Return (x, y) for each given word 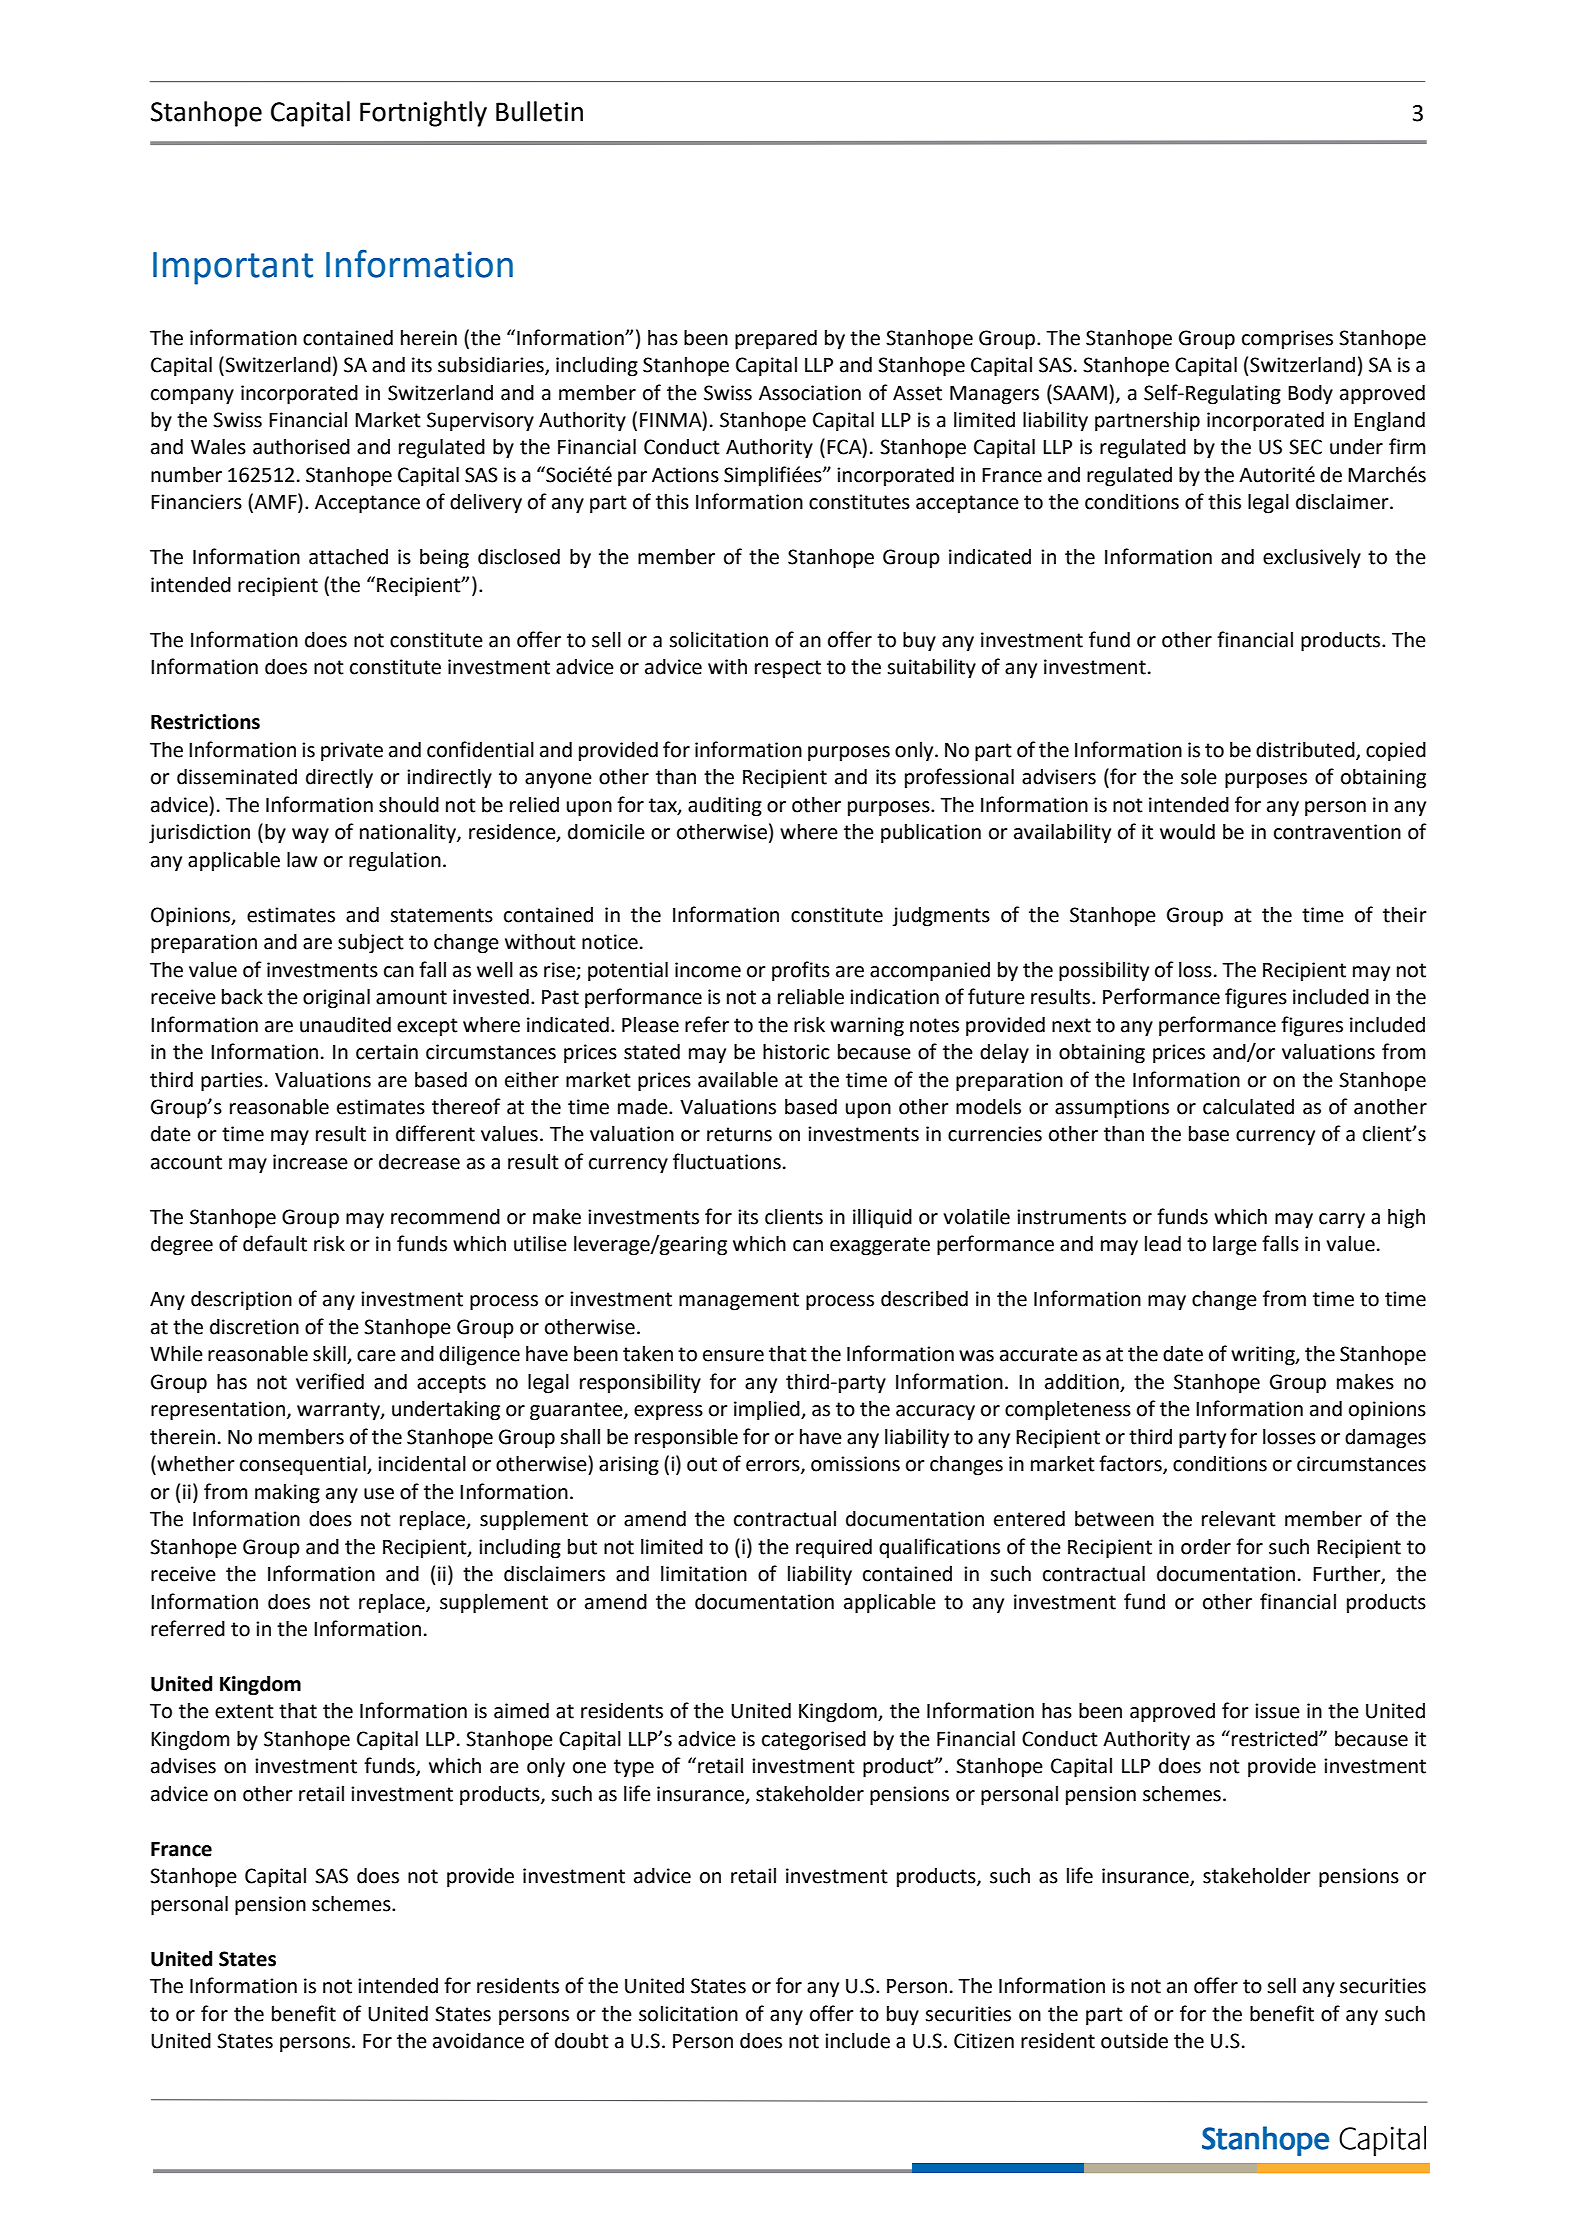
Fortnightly (423, 114)
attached (348, 557)
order (1206, 1547)
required (834, 1548)
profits (801, 971)
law (302, 860)
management (739, 1301)
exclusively (1312, 559)
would (1187, 832)
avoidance (478, 2041)
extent (244, 1711)
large (1235, 1246)
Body (1310, 395)
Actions (685, 475)
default (275, 1243)
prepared (776, 340)
